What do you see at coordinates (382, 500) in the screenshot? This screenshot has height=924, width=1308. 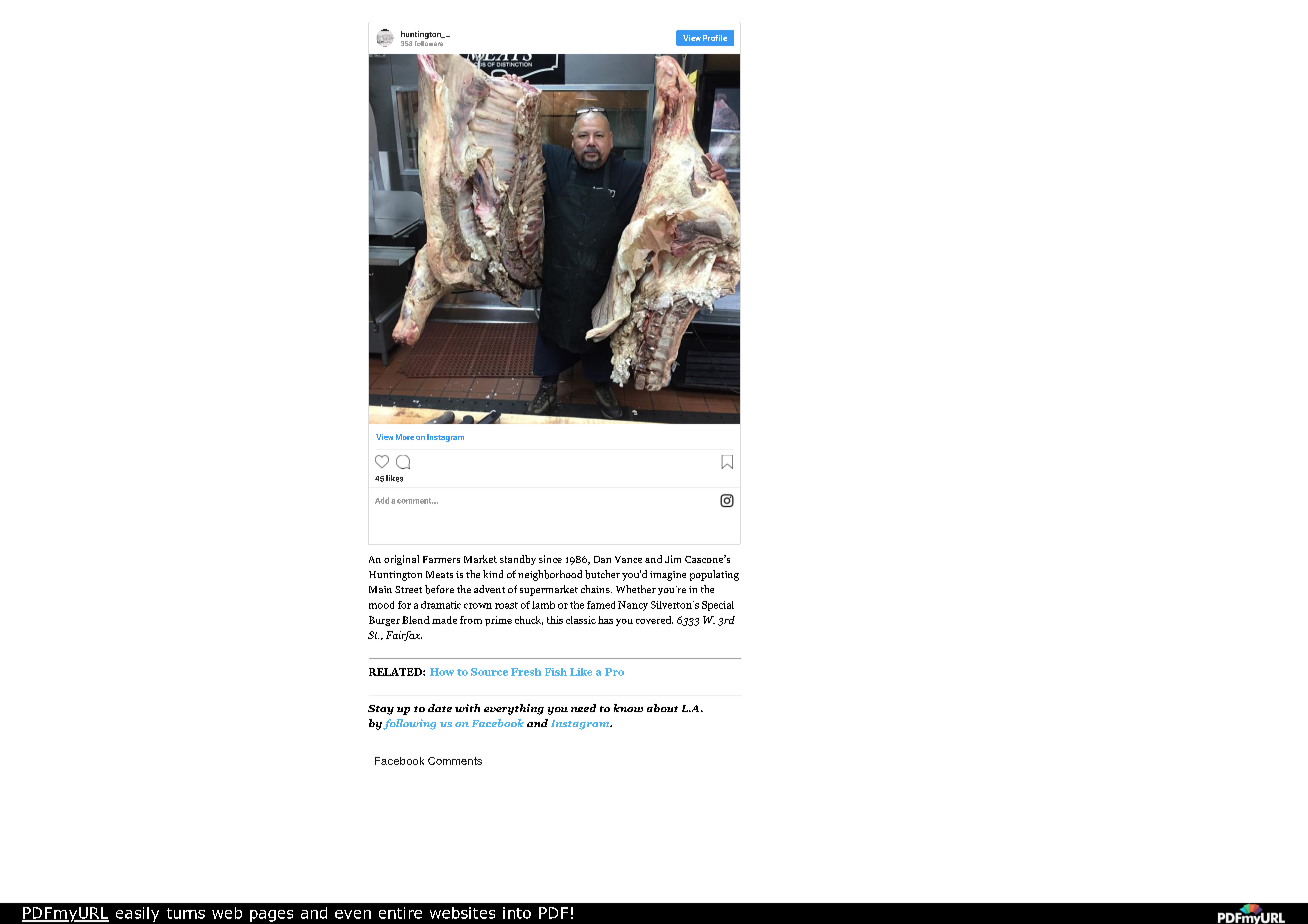 I see `Add` at bounding box center [382, 500].
